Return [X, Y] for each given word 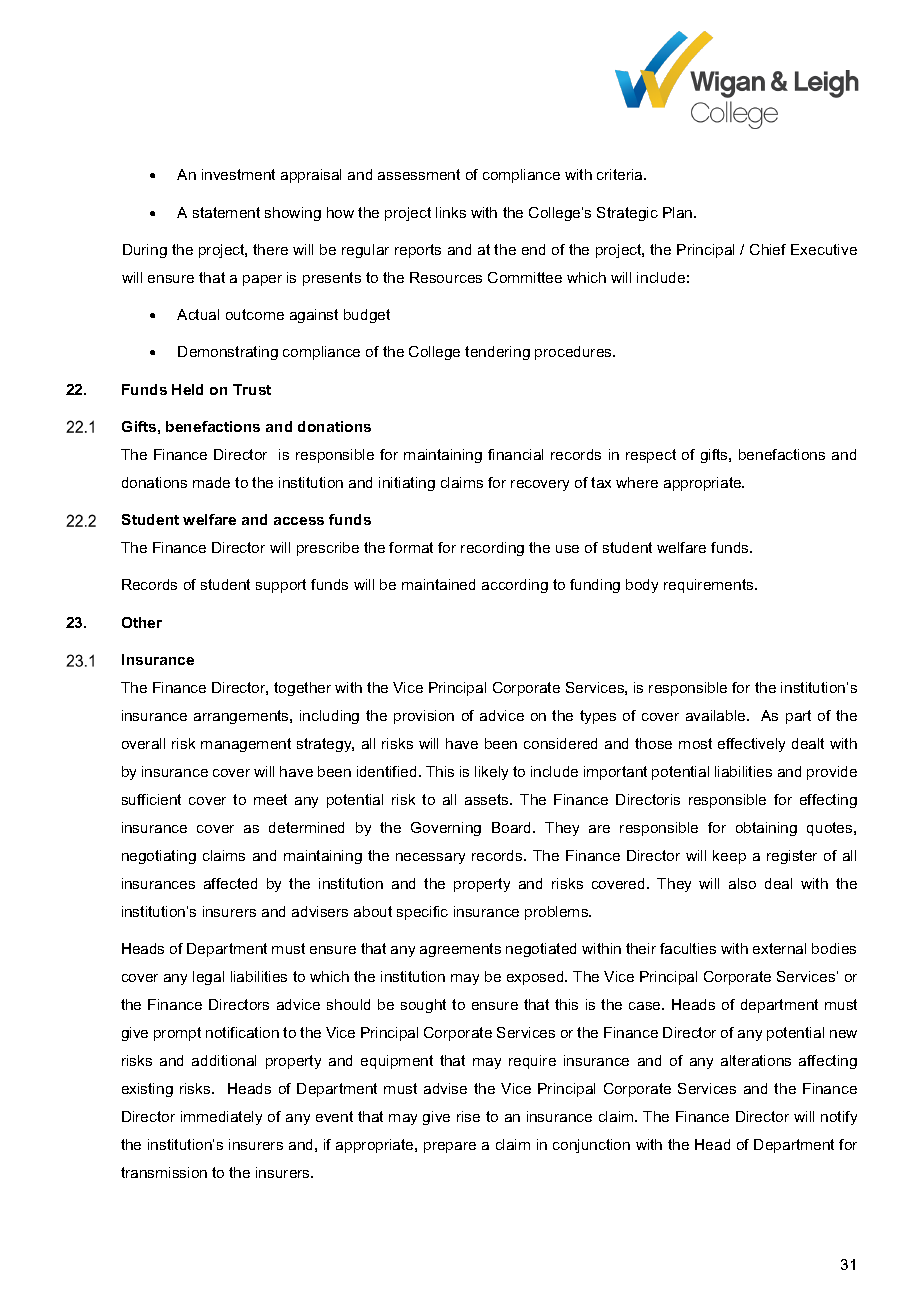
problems [558, 913]
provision [424, 717]
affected [230, 883]
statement [226, 212]
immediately [221, 1118]
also [742, 883]
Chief [768, 249]
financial [515, 454]
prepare [450, 1147]
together [302, 689]
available [717, 715]
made [211, 482]
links [451, 212]
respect [651, 456]
